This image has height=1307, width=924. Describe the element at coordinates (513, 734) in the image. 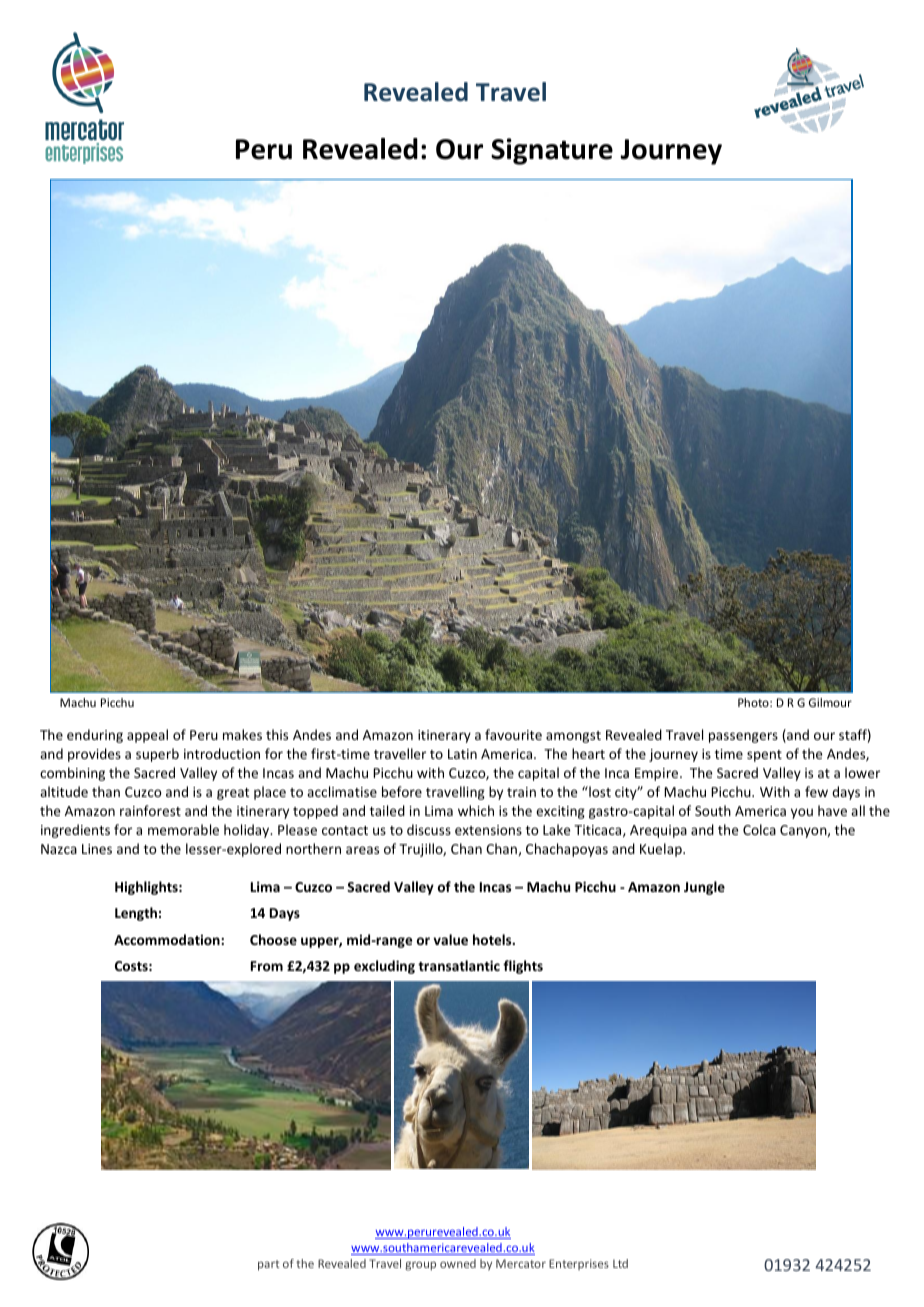

I see `favourite` at that location.
